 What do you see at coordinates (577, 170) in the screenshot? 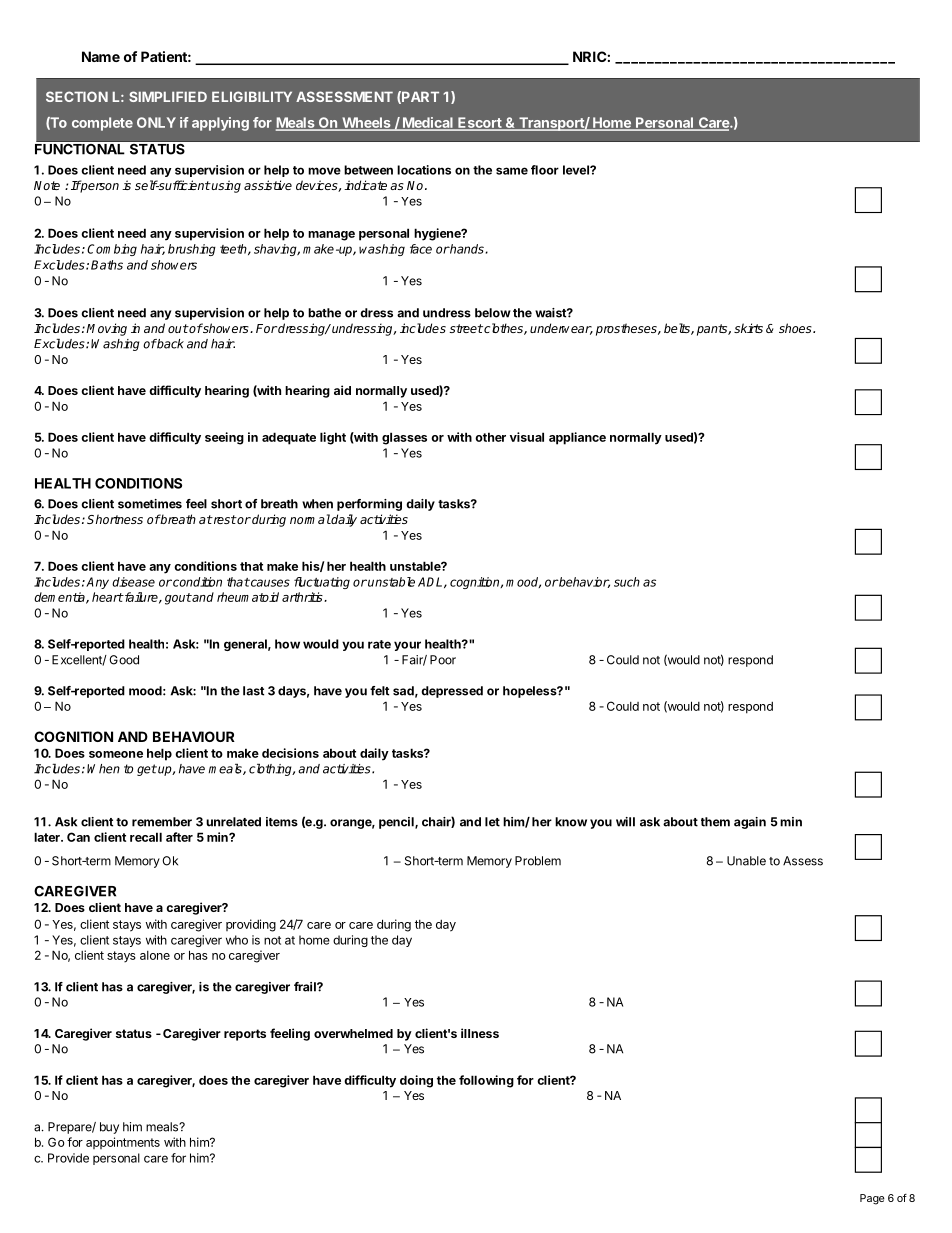
I see `level` at bounding box center [577, 170].
